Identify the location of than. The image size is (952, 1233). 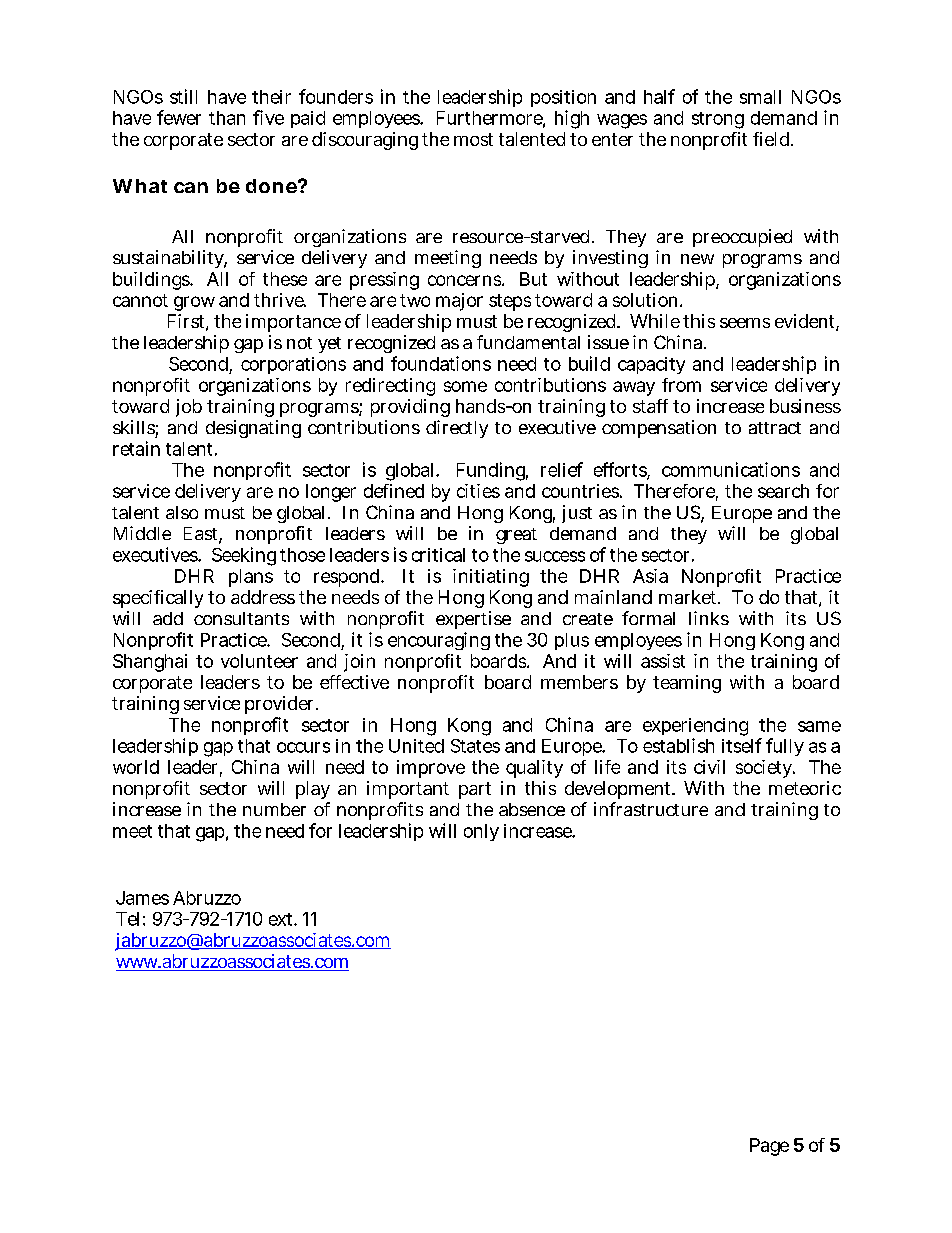
(227, 118).
